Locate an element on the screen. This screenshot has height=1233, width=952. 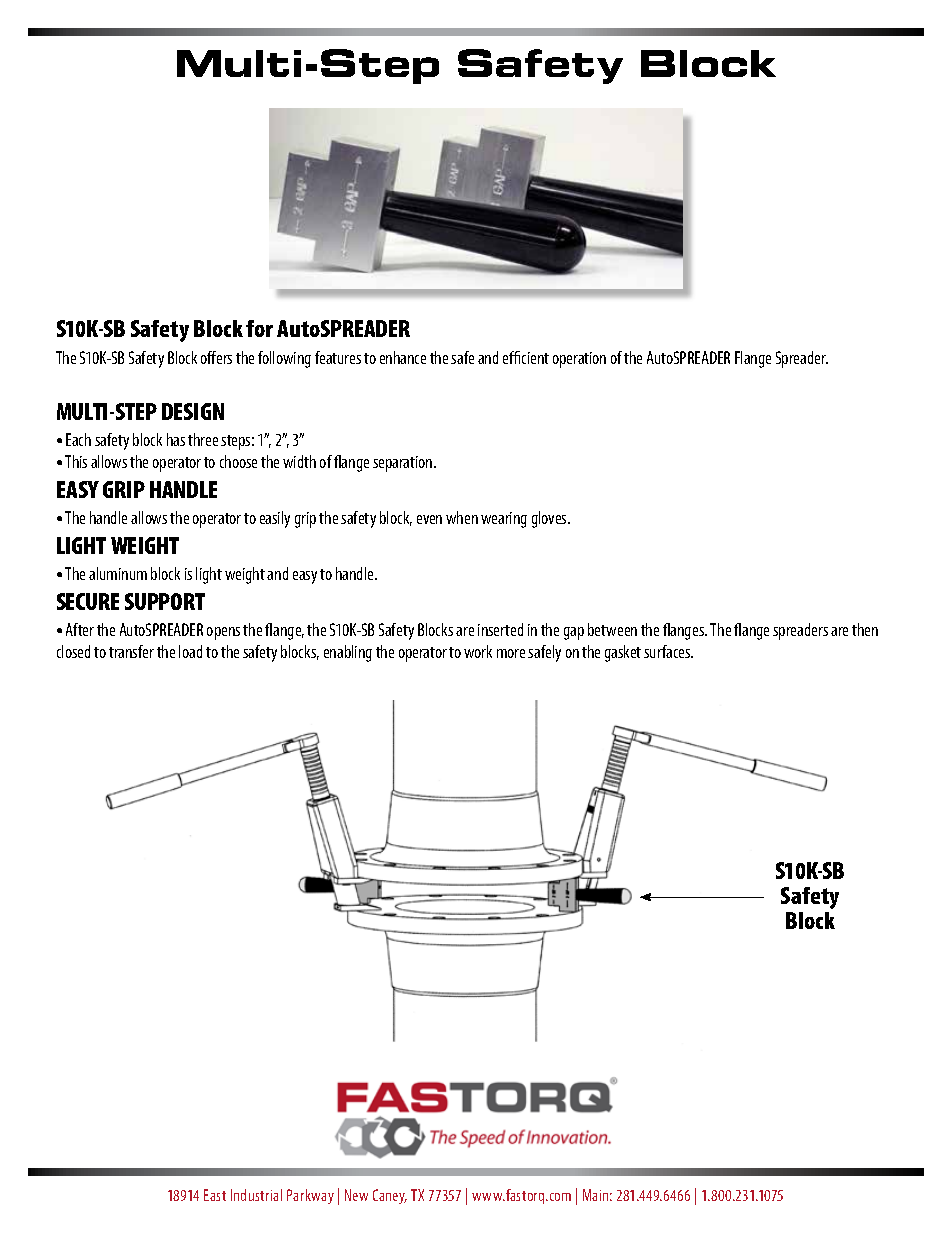
surfaces is located at coordinates (668, 651).
